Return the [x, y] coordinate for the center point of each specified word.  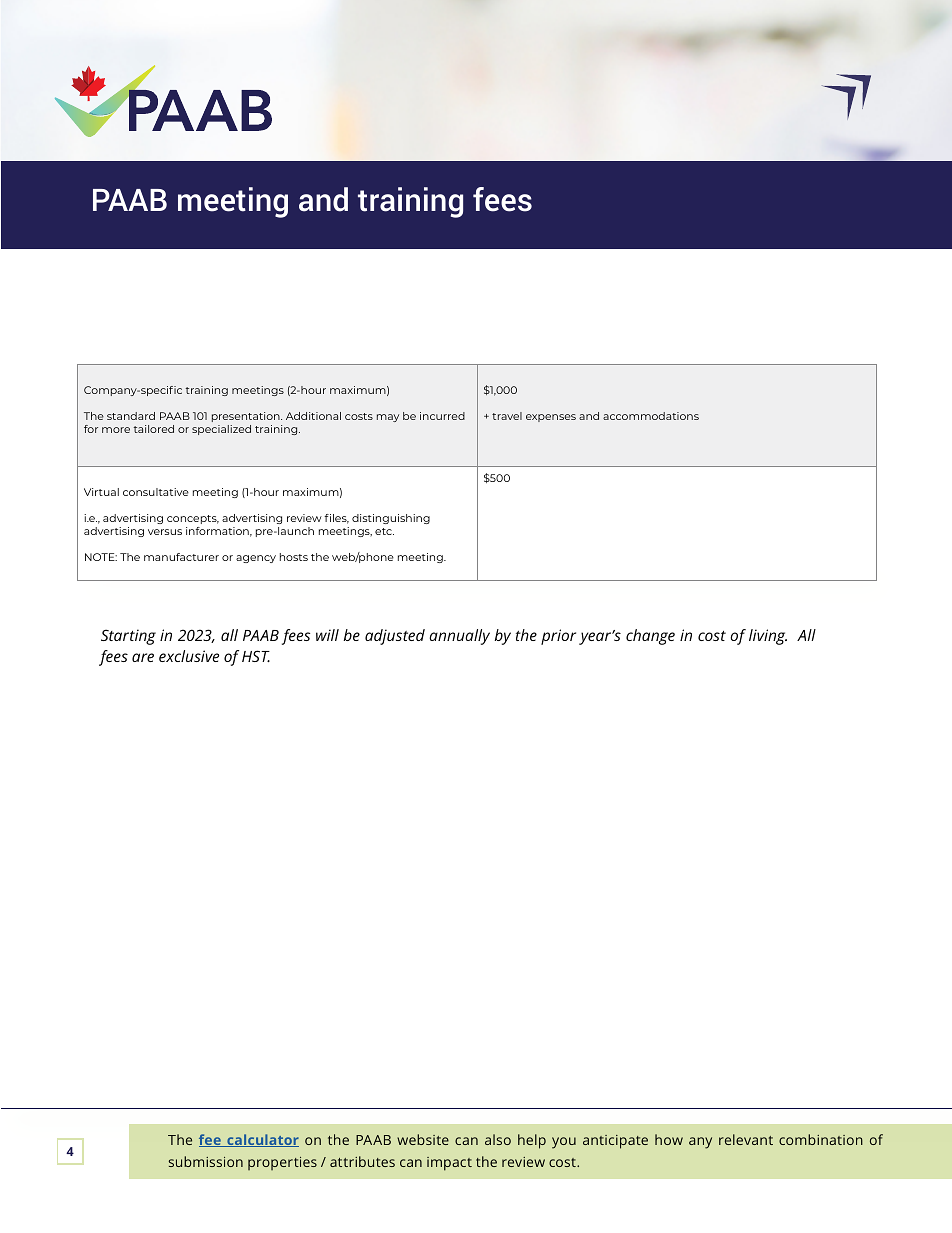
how [669, 1139]
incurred [442, 416]
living [768, 637]
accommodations [651, 416]
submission [206, 1161]
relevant [746, 1139]
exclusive [189, 656]
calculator [262, 1140]
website [423, 1139]
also [498, 1139]
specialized [221, 430]
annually [459, 637]
